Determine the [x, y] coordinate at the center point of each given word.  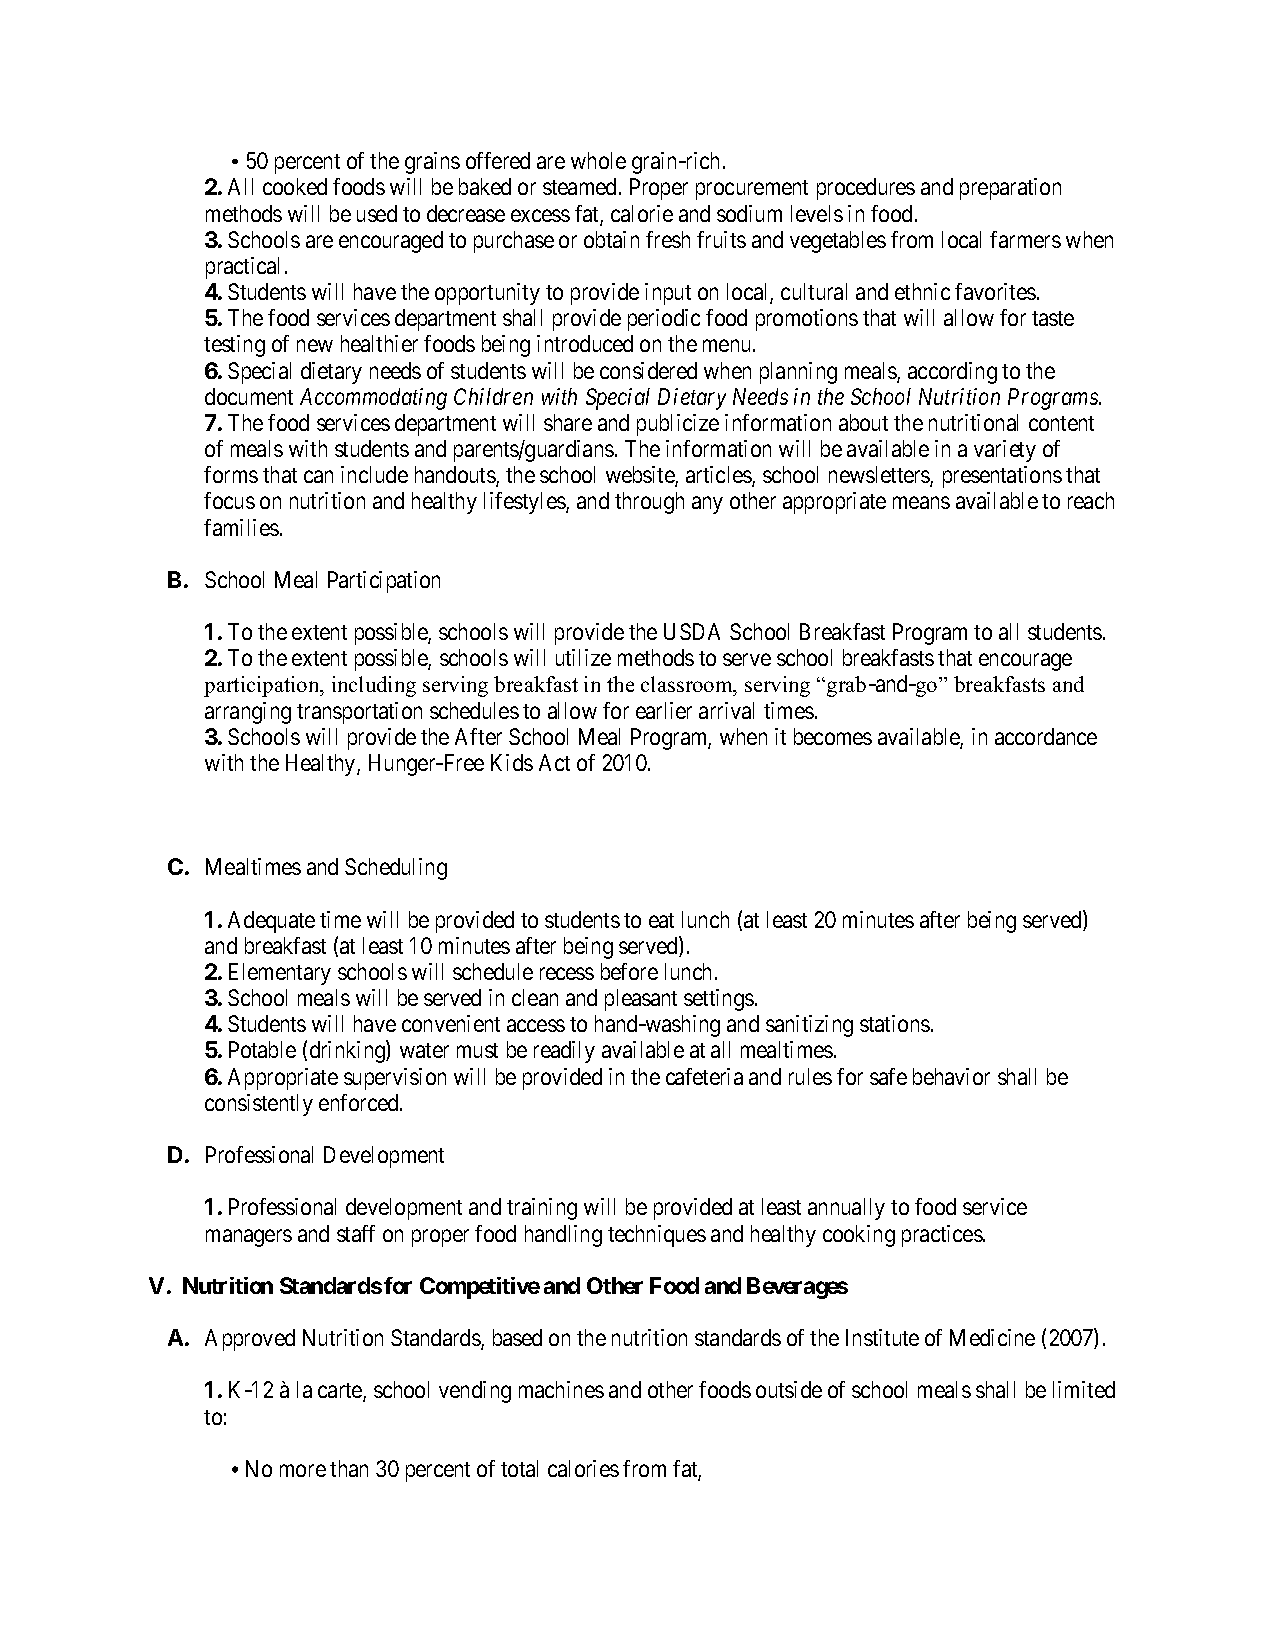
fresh [668, 239]
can [318, 477]
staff [356, 1233]
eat [661, 920]
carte [341, 1392]
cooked [295, 186]
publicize [678, 425]
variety [1005, 451]
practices [942, 1236]
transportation [359, 713]
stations [895, 1023]
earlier [664, 710]
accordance [1046, 736]
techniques [657, 1236]
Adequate [271, 922]
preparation [1010, 189]
